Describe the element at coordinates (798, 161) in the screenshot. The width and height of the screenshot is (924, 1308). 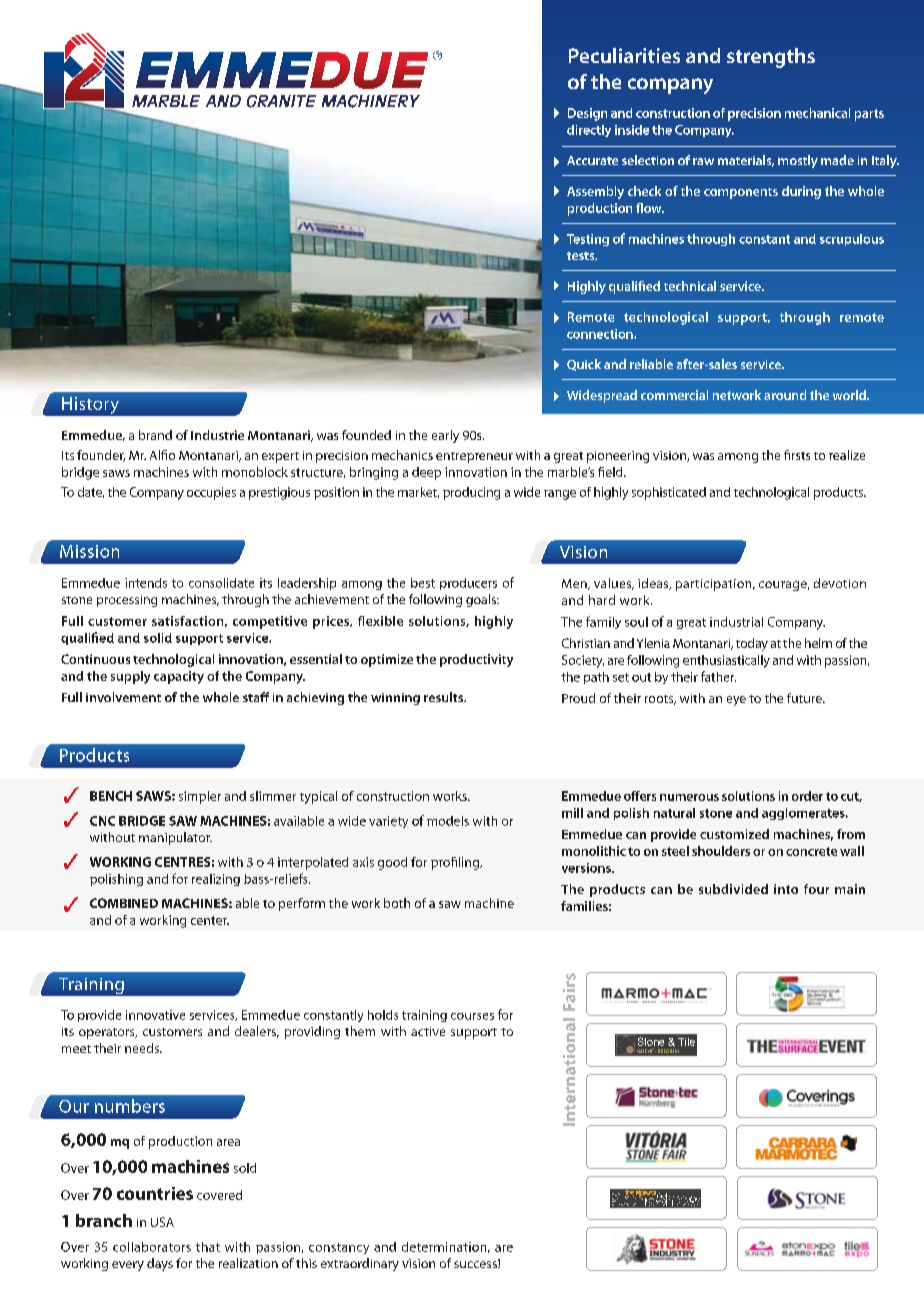
I see `mostly` at that location.
